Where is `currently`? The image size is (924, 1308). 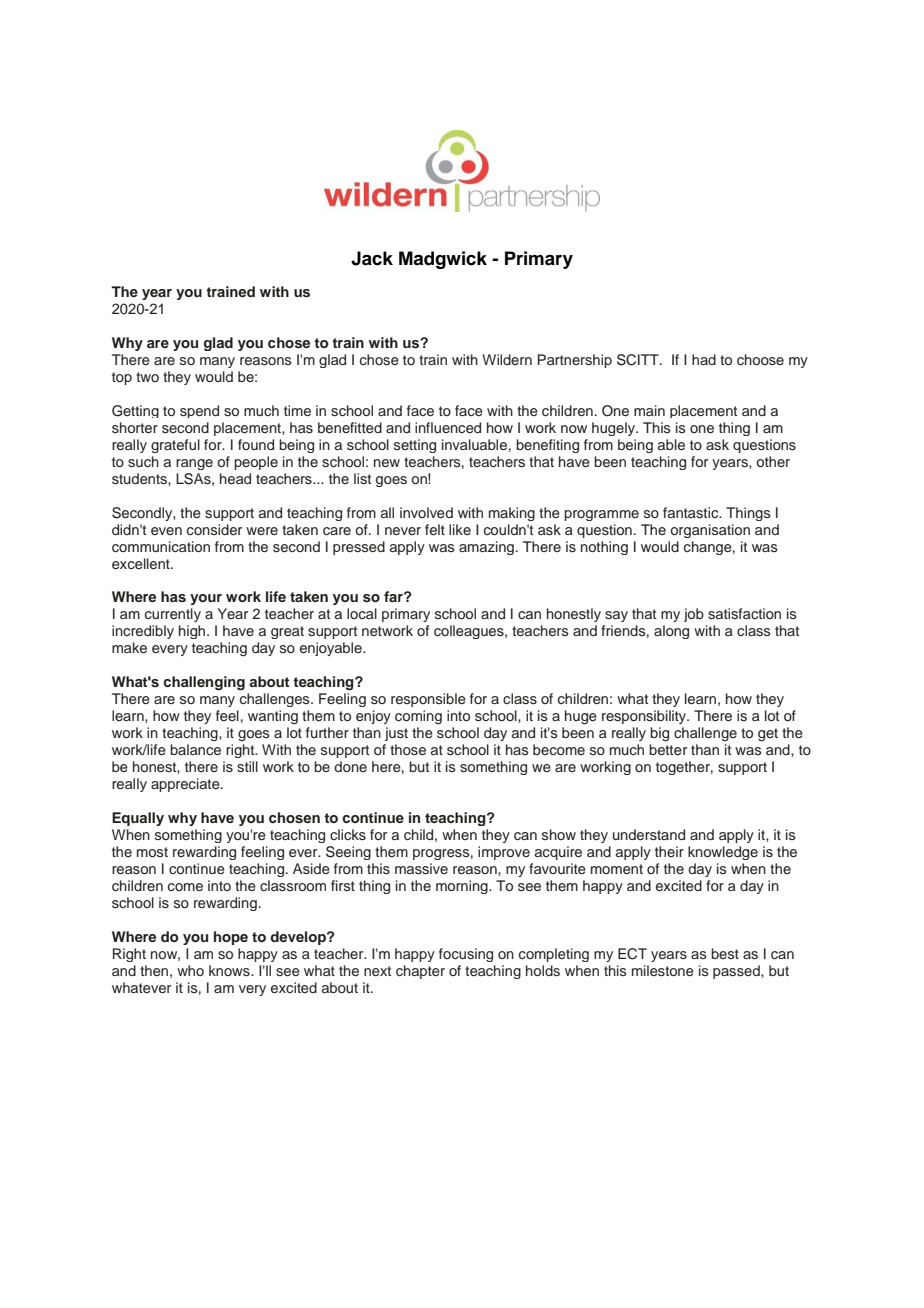 currently is located at coordinates (173, 615).
